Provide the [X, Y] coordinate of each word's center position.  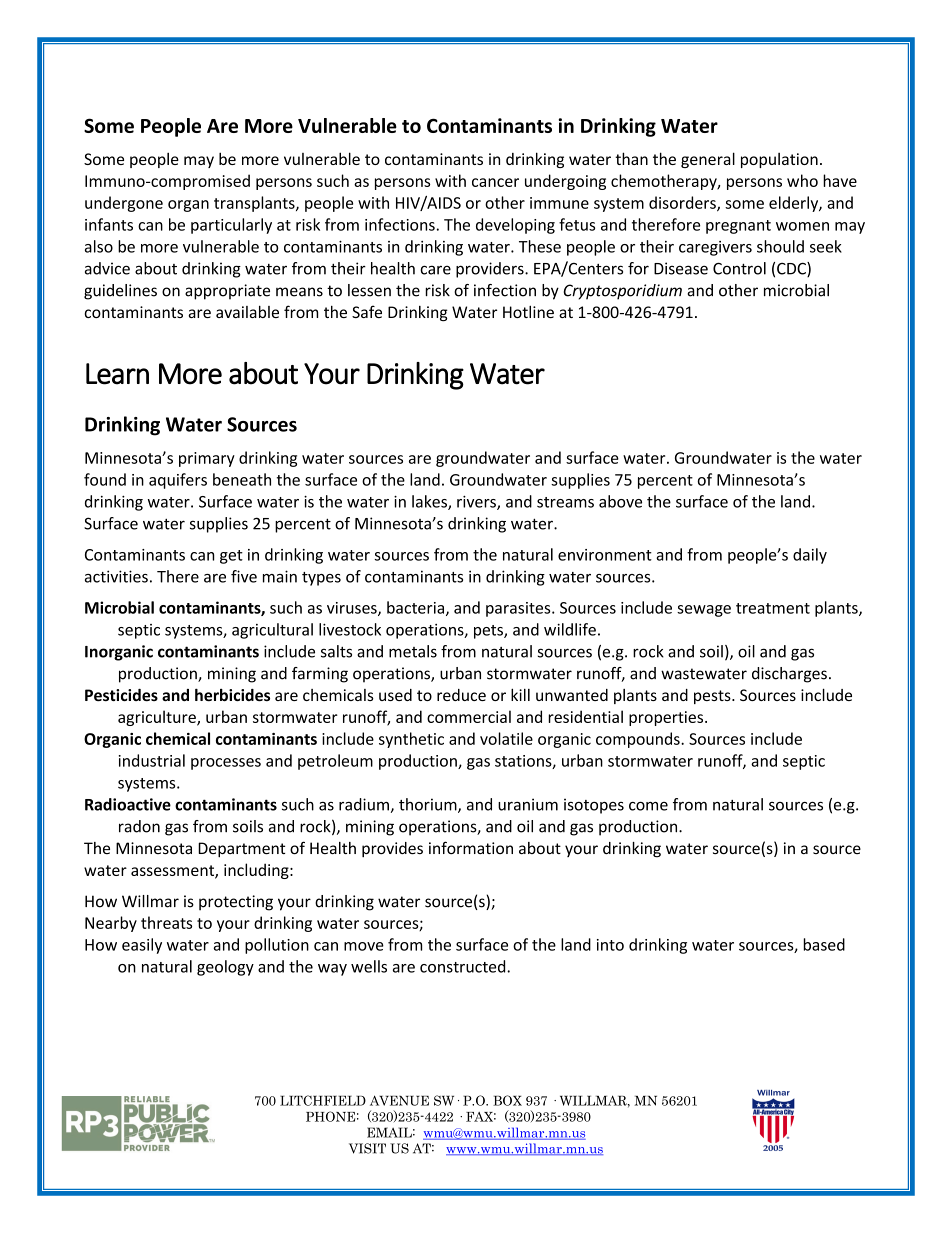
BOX [507, 1100]
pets [489, 632]
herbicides [232, 695]
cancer [495, 182]
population [779, 160]
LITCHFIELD [323, 1100]
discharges [789, 675]
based [824, 944]
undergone [124, 204]
